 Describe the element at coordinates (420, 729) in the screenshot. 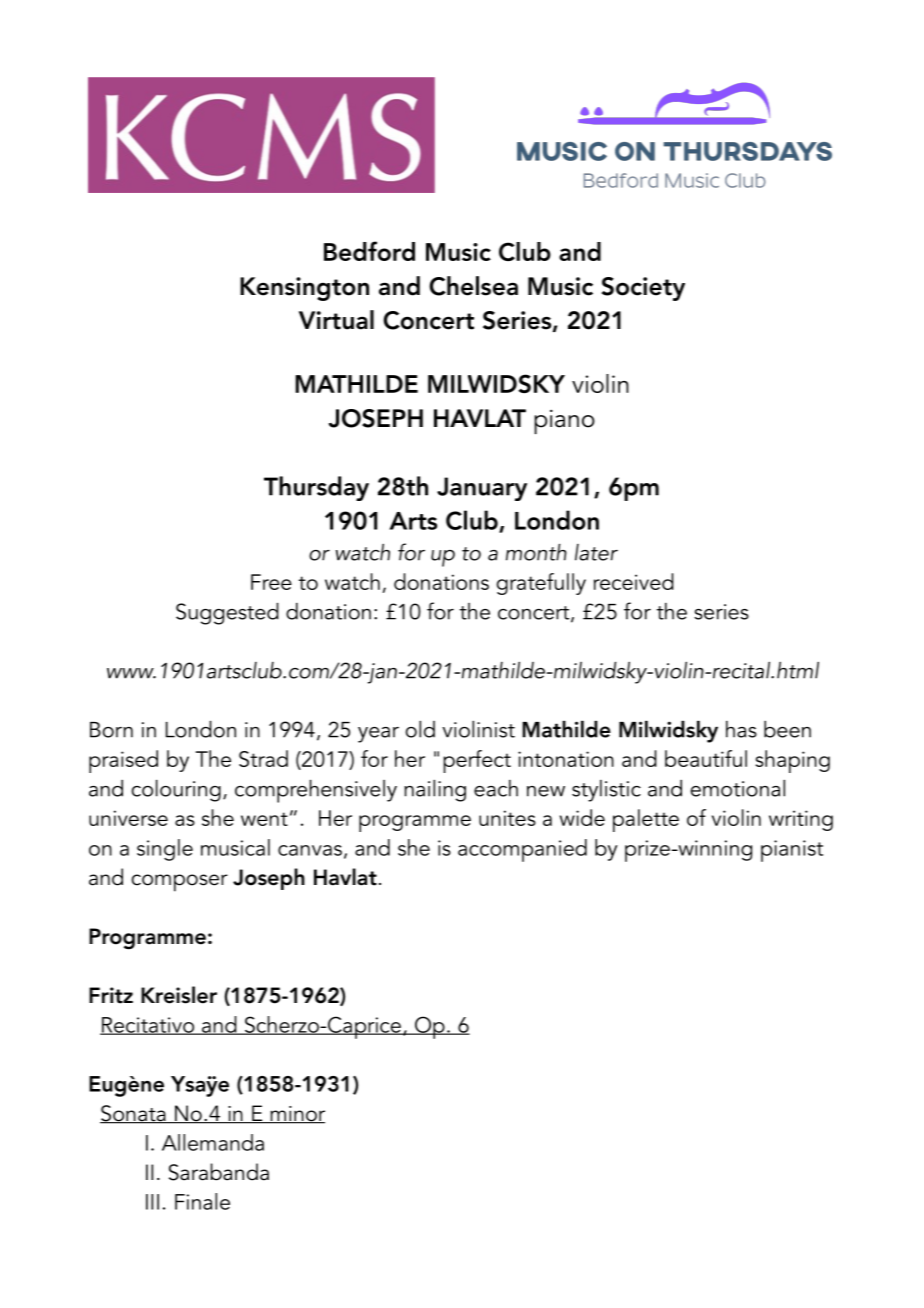

I see `old` at that location.
